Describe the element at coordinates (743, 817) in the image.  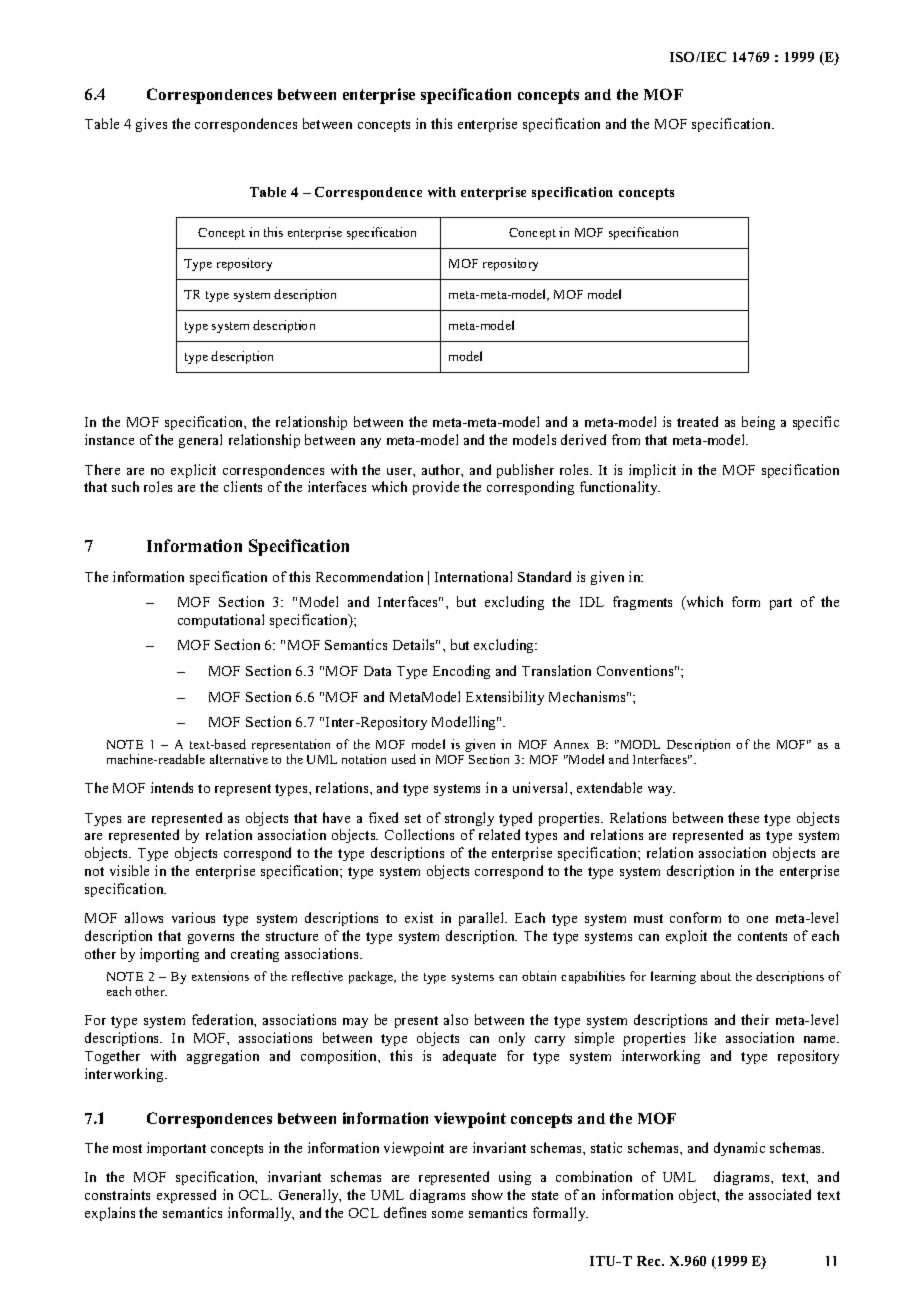
I see `these` at that location.
